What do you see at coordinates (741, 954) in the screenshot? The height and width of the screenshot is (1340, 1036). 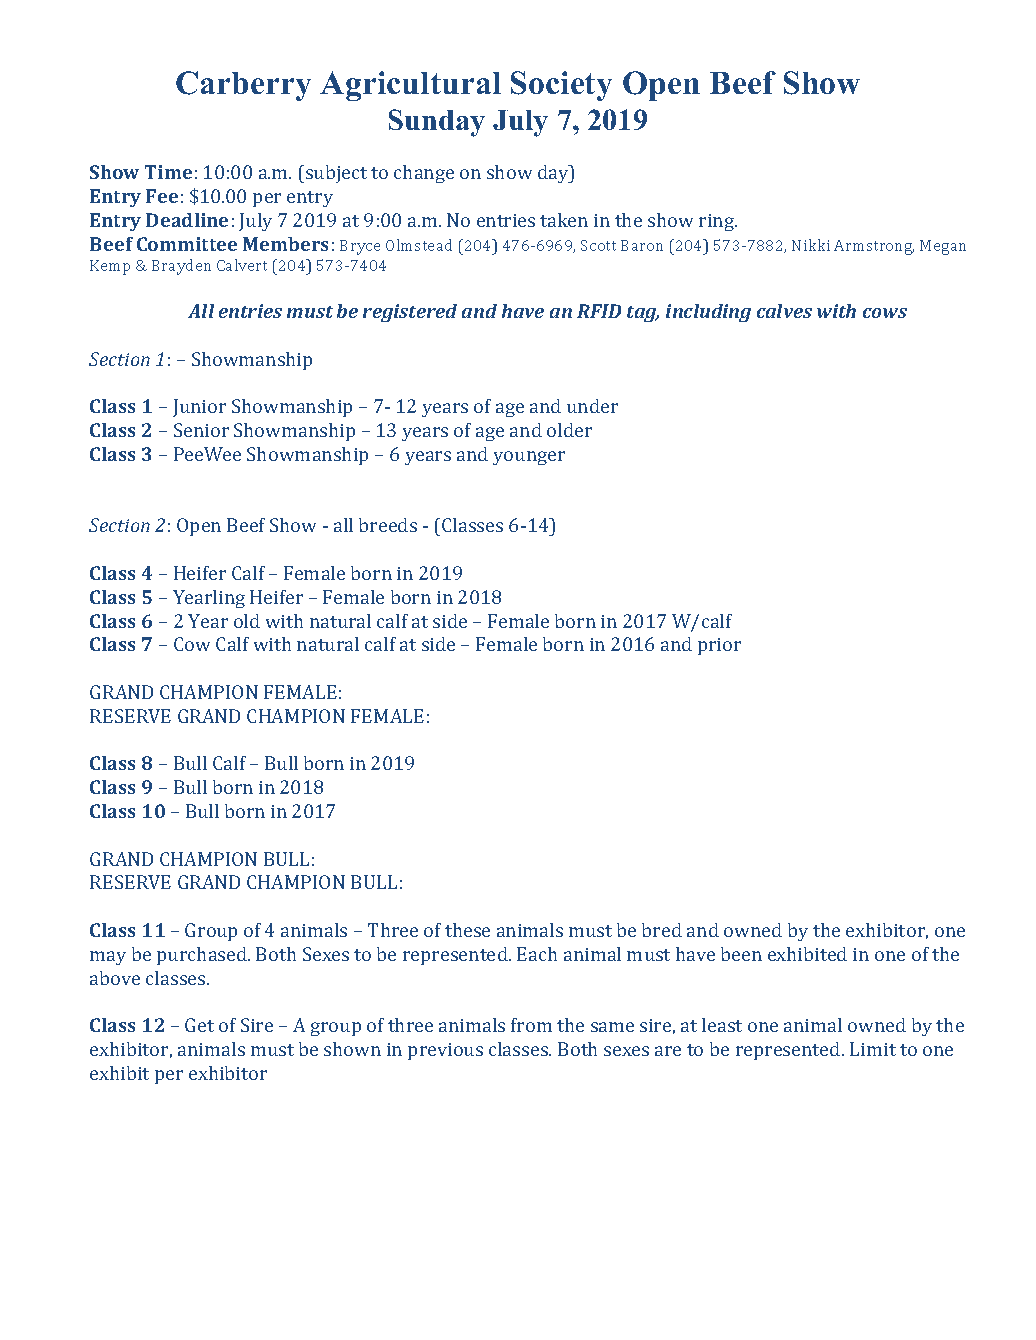 I see `been` at bounding box center [741, 954].
